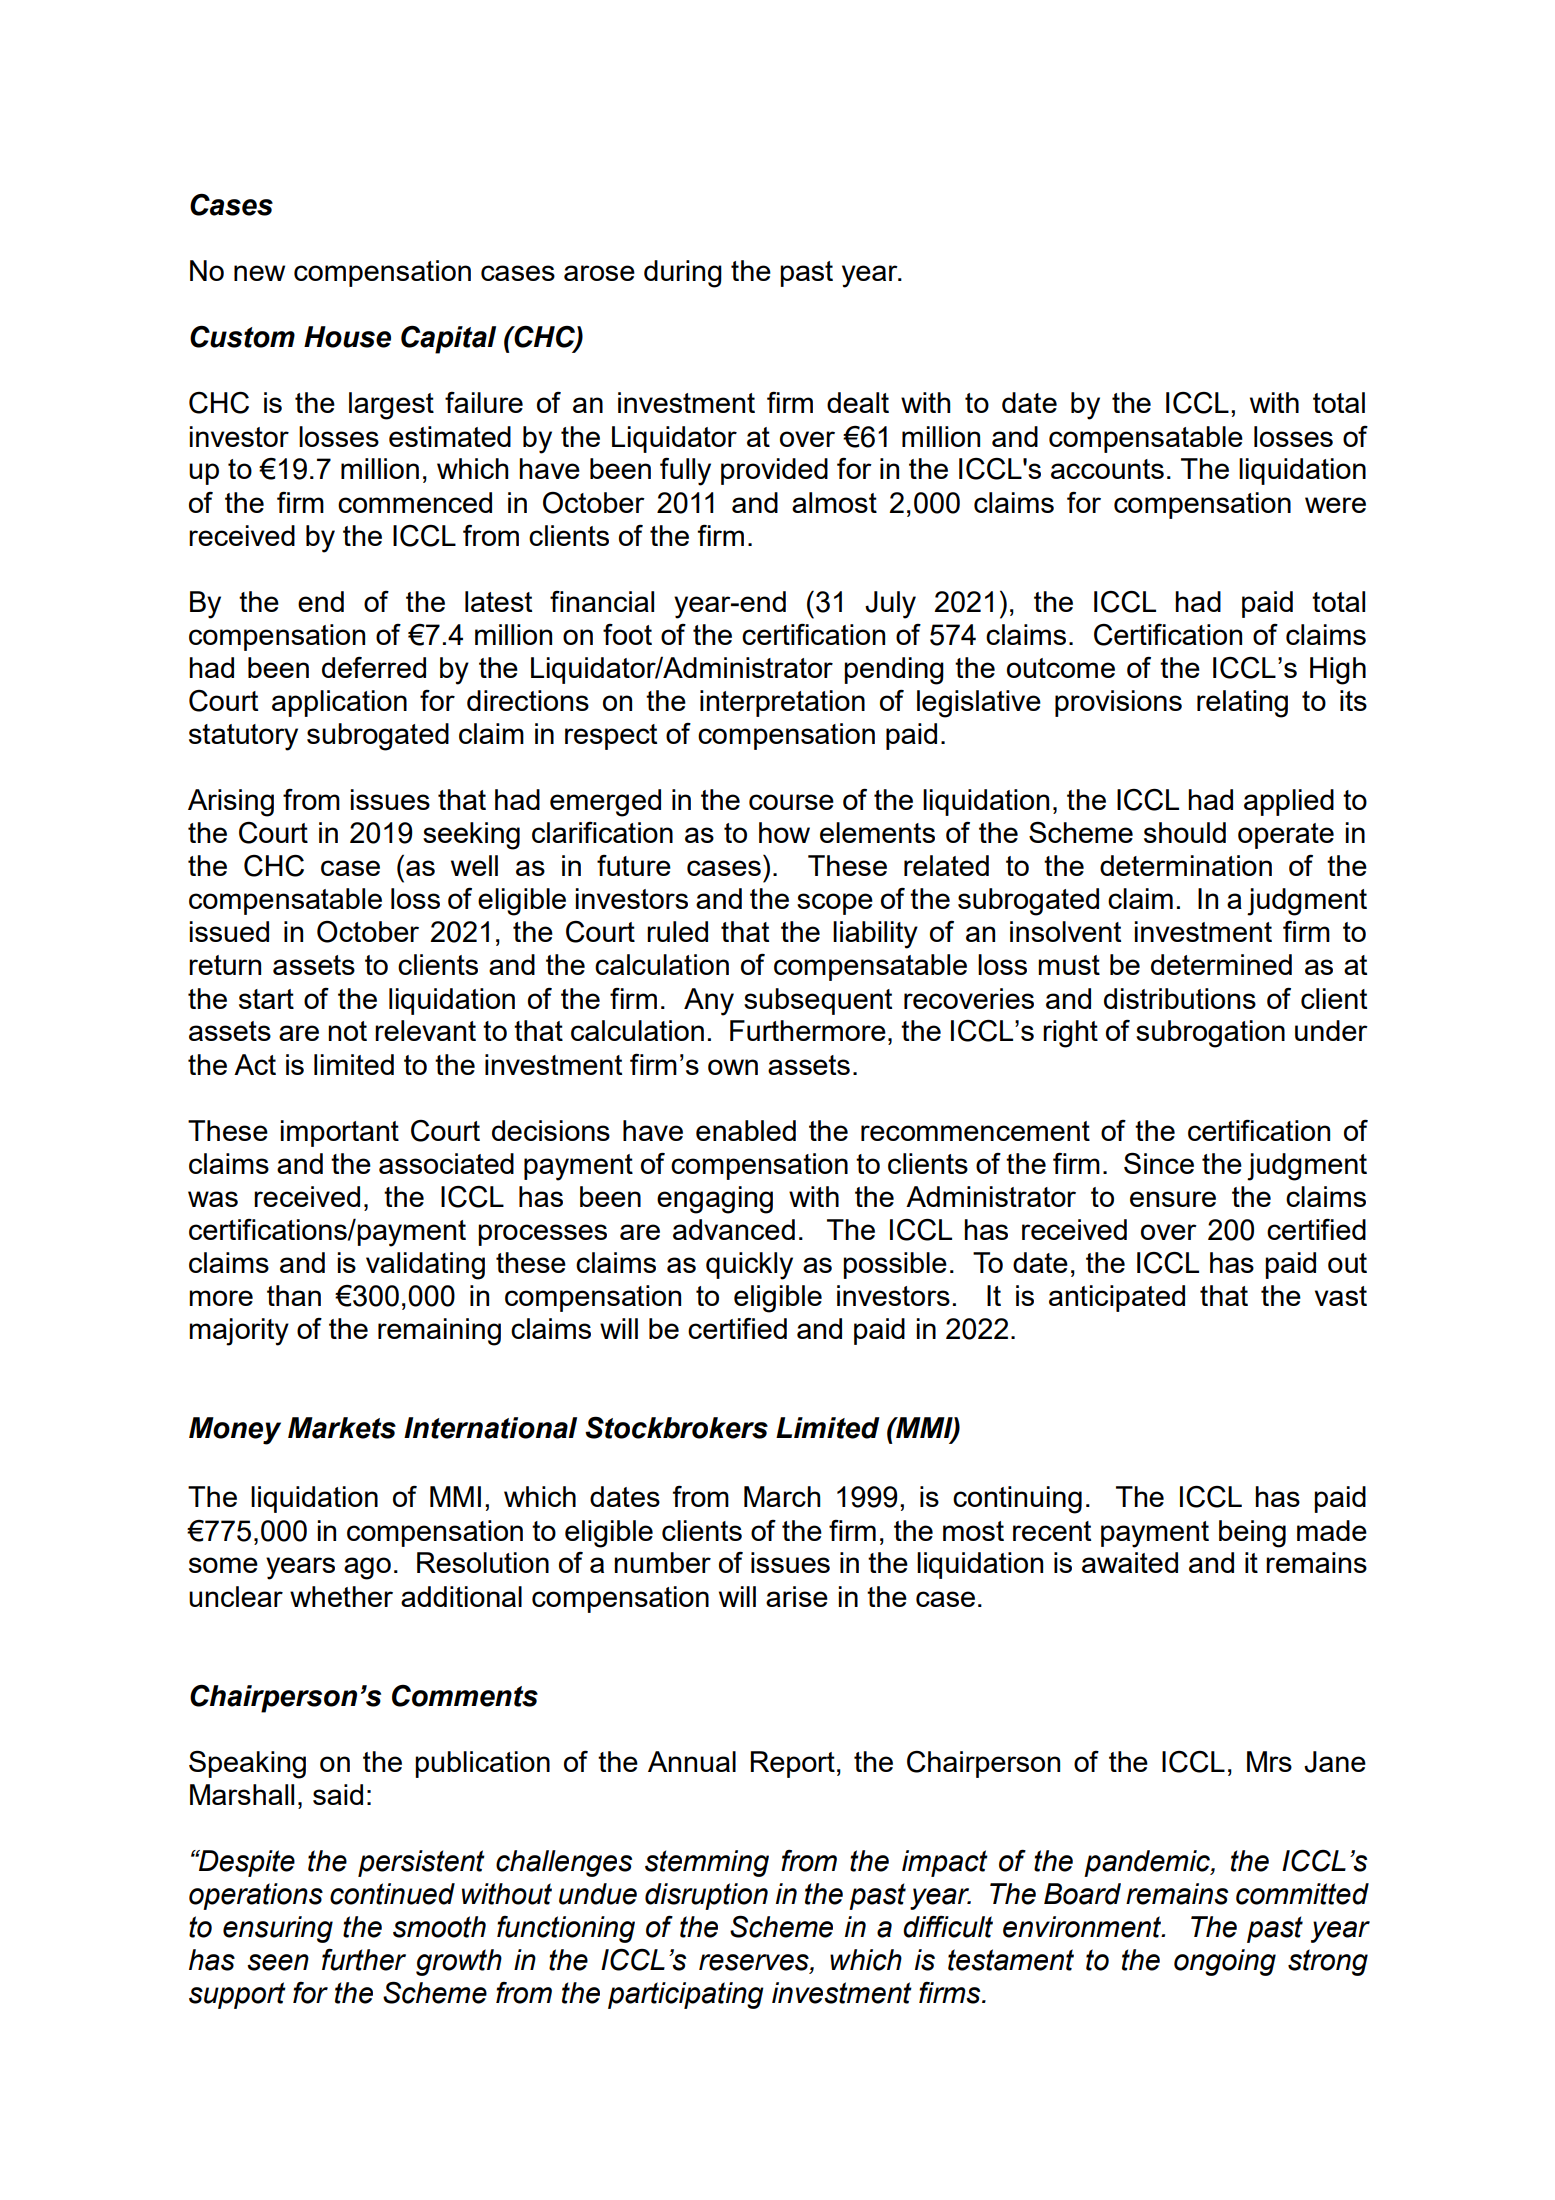 Image resolution: width=1555 pixels, height=2200 pixels. I want to click on disruption, so click(706, 1896).
